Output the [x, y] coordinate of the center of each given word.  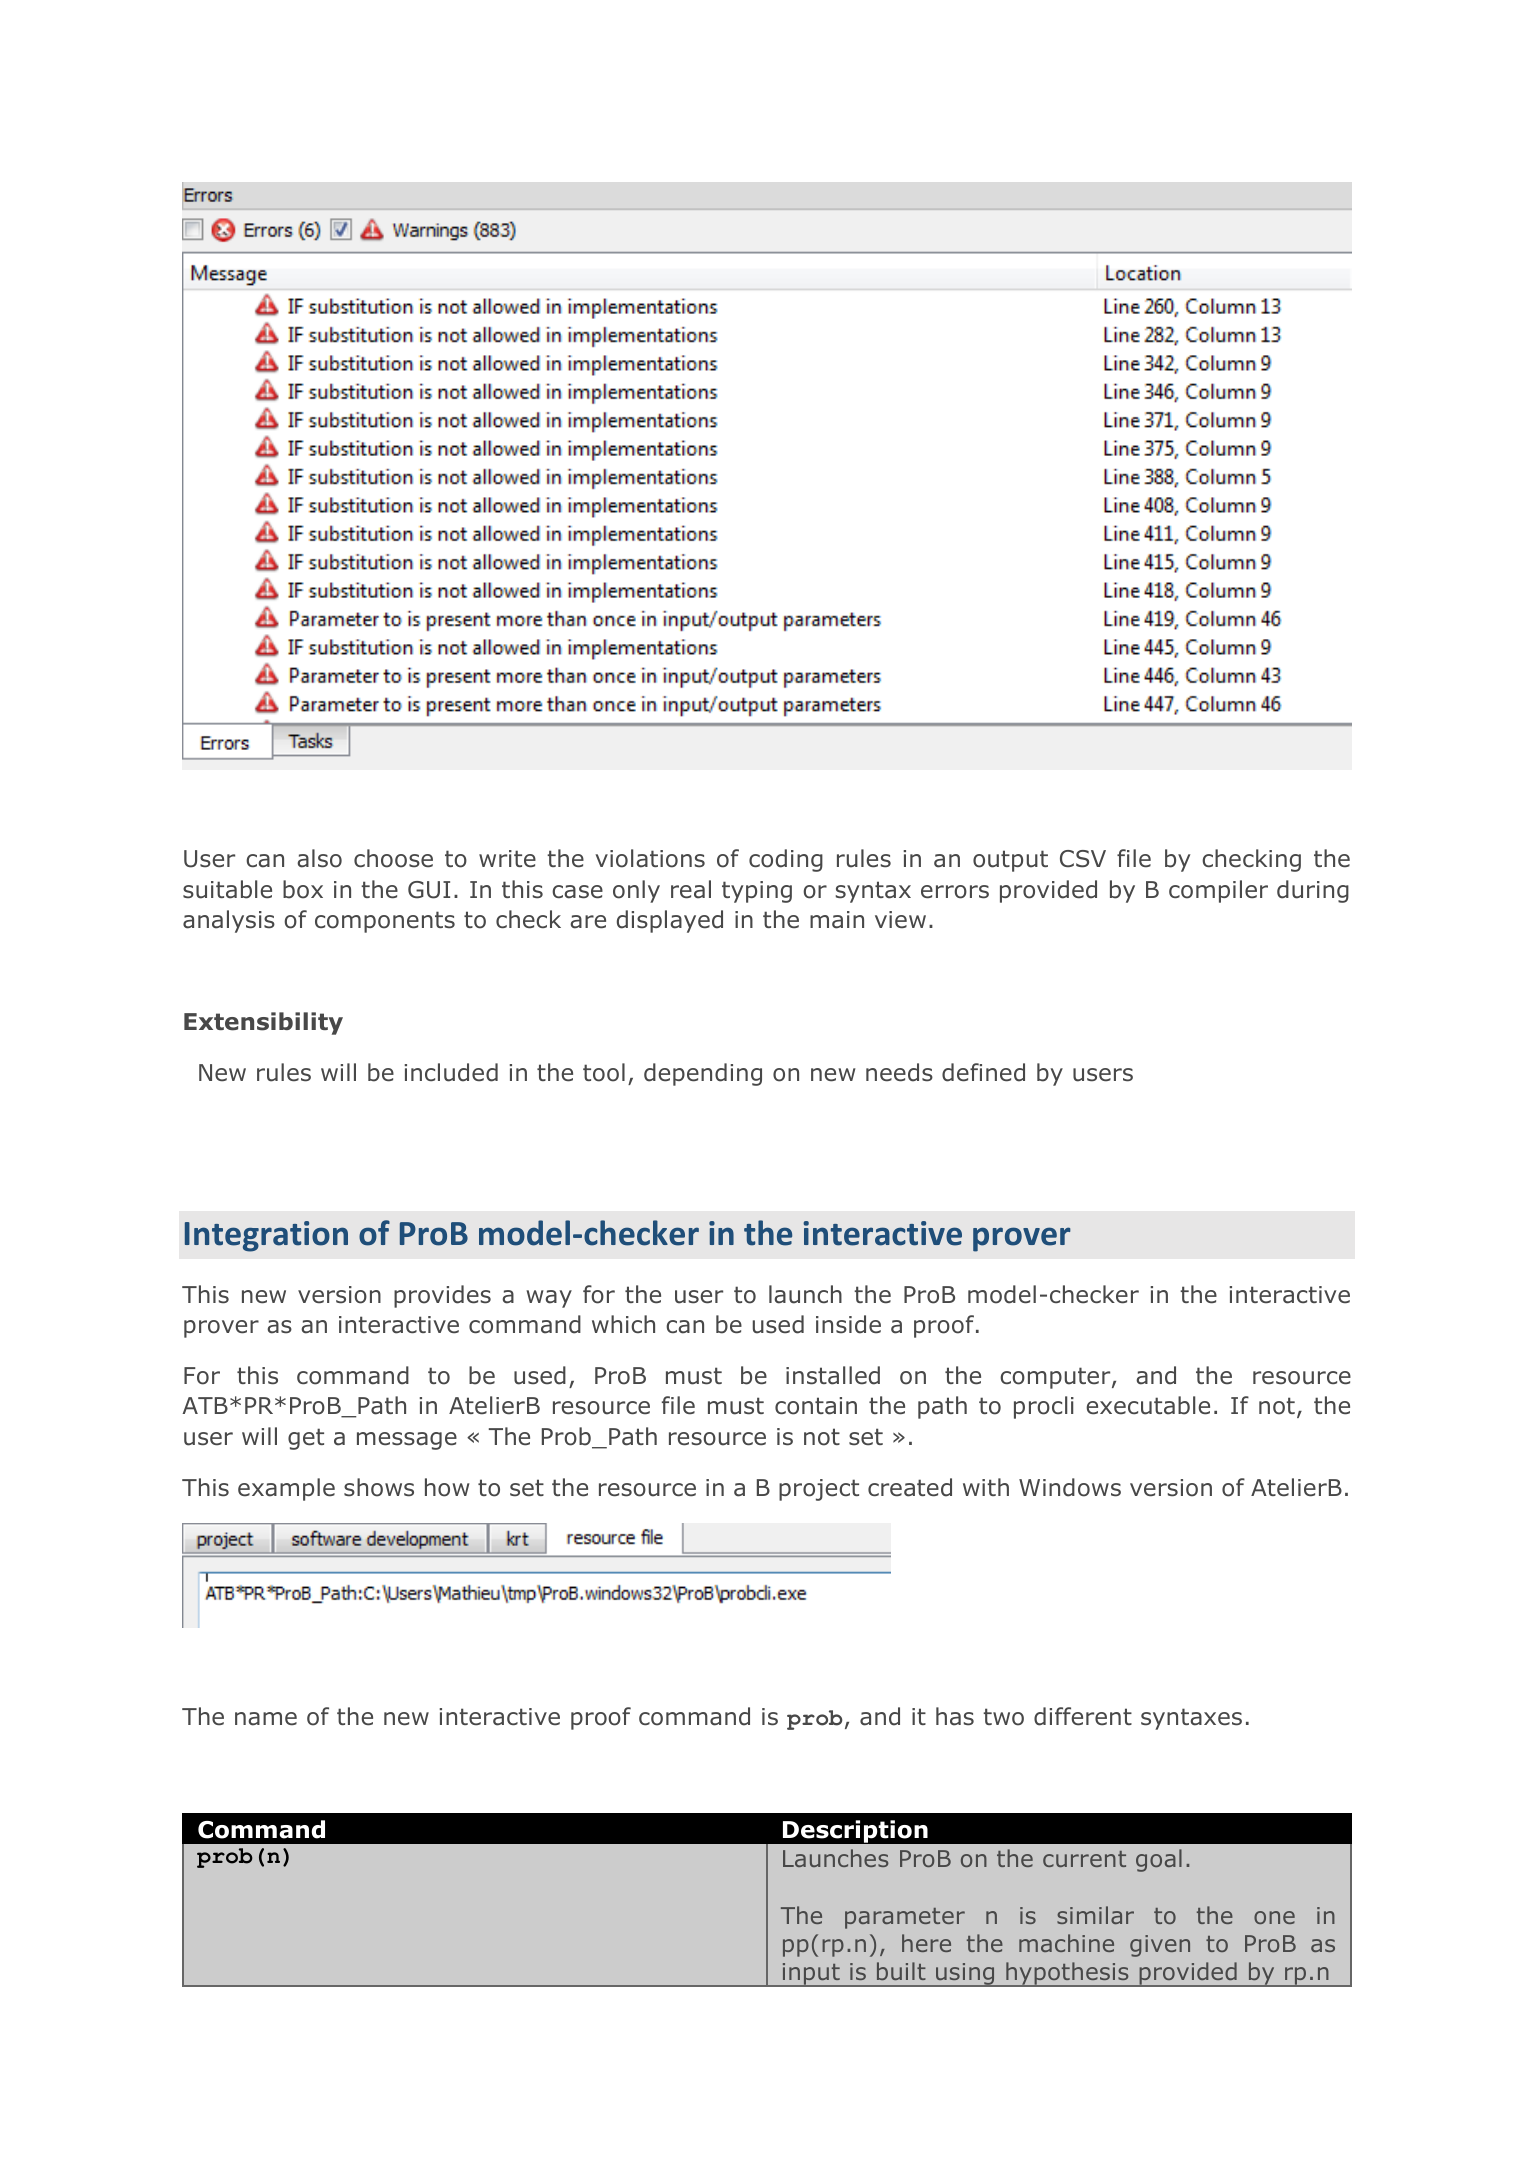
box [303, 889]
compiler [1218, 891]
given [1160, 1946]
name [266, 1719]
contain [816, 1406]
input [811, 1975]
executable [1148, 1405]
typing [757, 892]
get [306, 1439]
